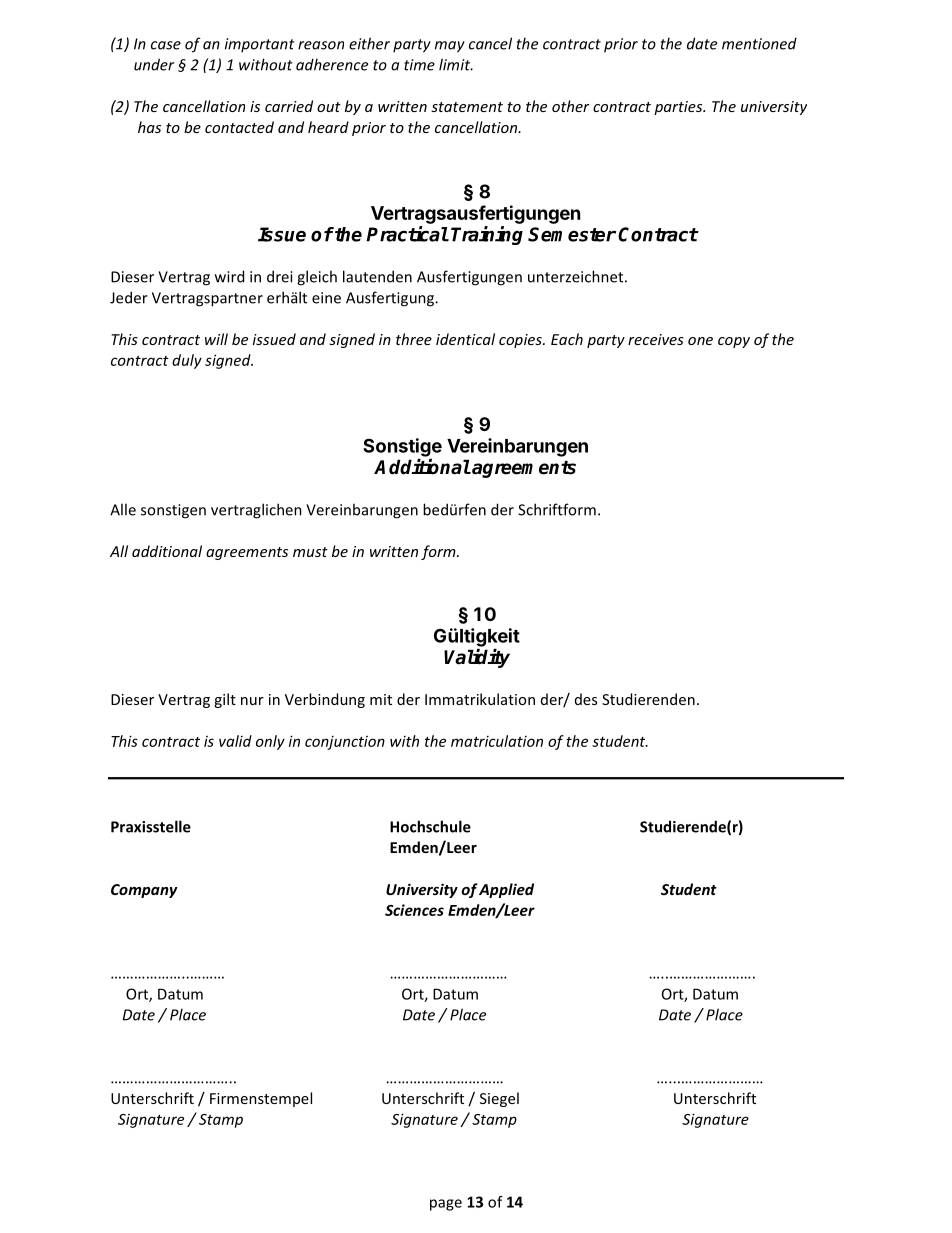 This document has height=1233, width=952. Describe the element at coordinates (586, 699) in the document. I see `des` at that location.
